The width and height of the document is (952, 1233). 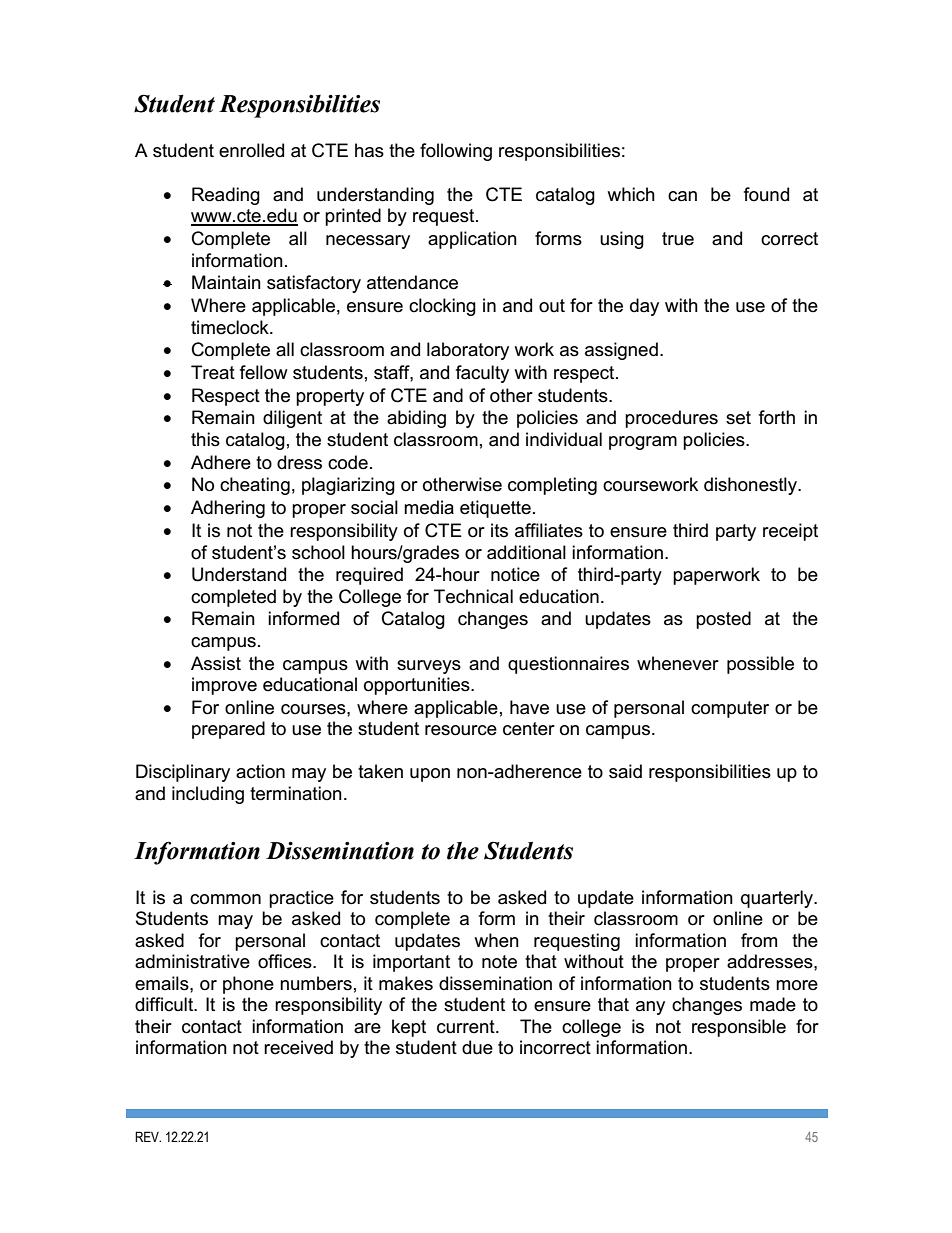 I want to click on Assist, so click(x=216, y=663).
